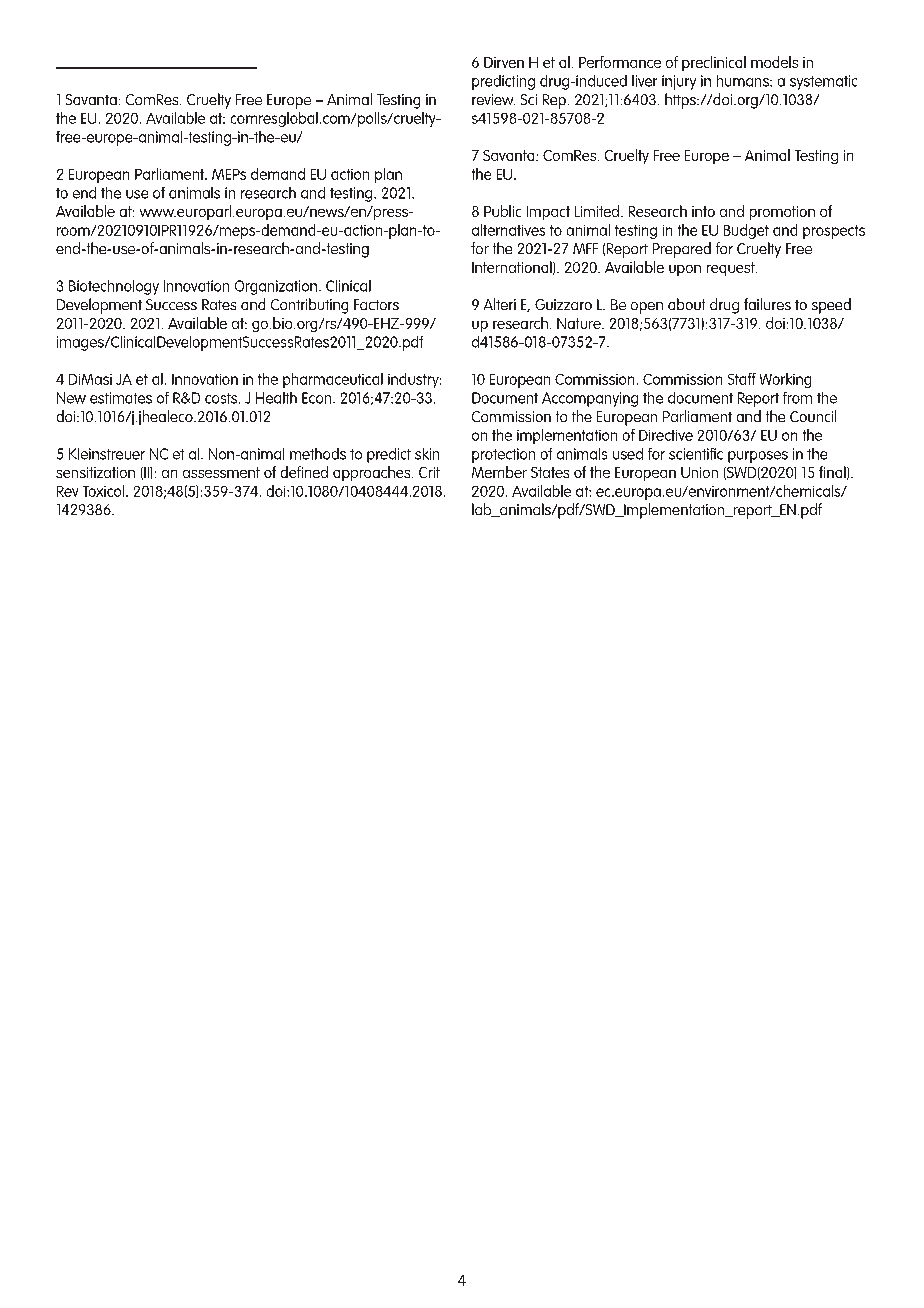 The image size is (924, 1308). What do you see at coordinates (333, 380) in the image?
I see `pharmaceutical` at bounding box center [333, 380].
